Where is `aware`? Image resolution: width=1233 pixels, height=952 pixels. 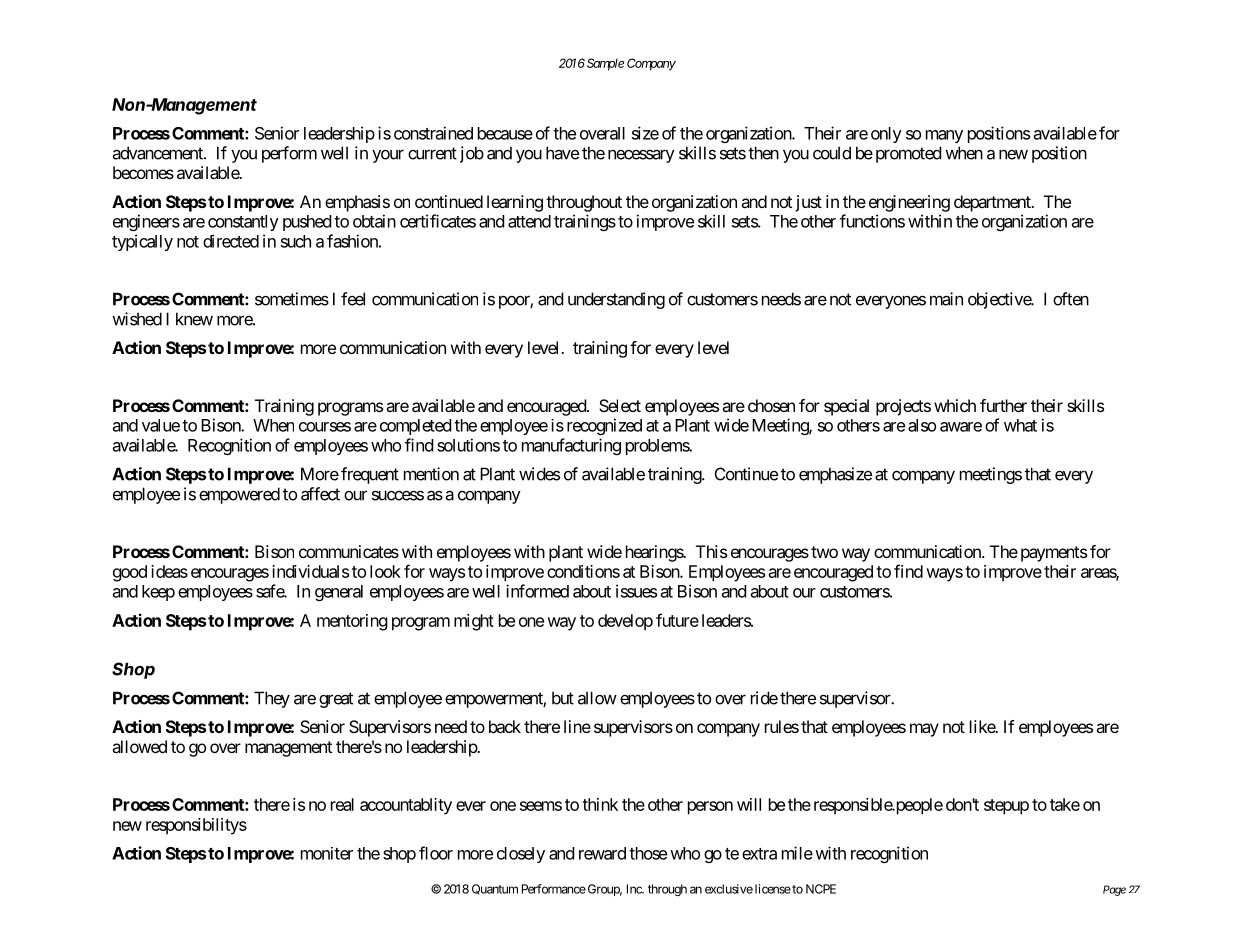 aware is located at coordinates (961, 427).
